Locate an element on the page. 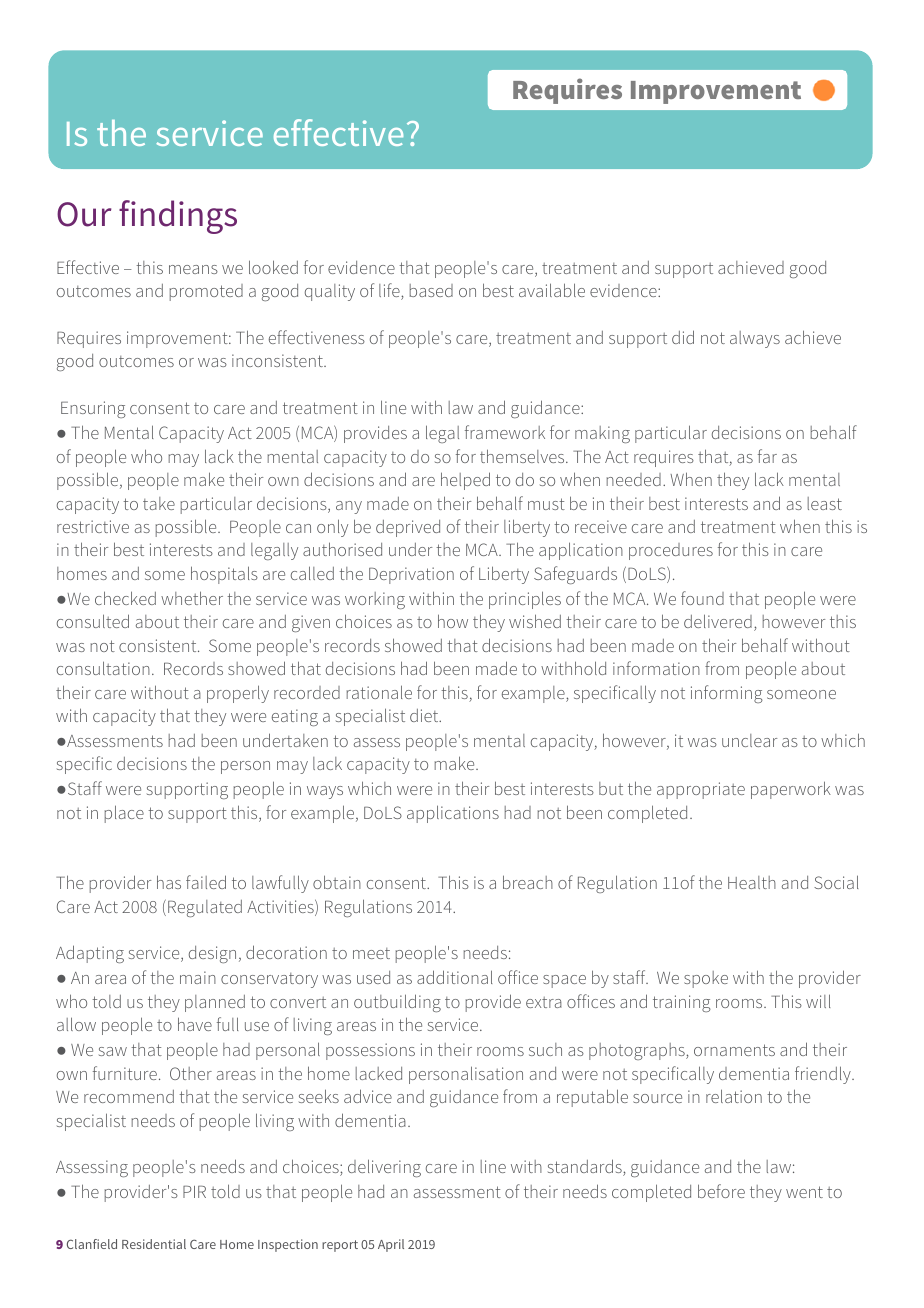 This document has width=924, height=1308. breach is located at coordinates (528, 882).
